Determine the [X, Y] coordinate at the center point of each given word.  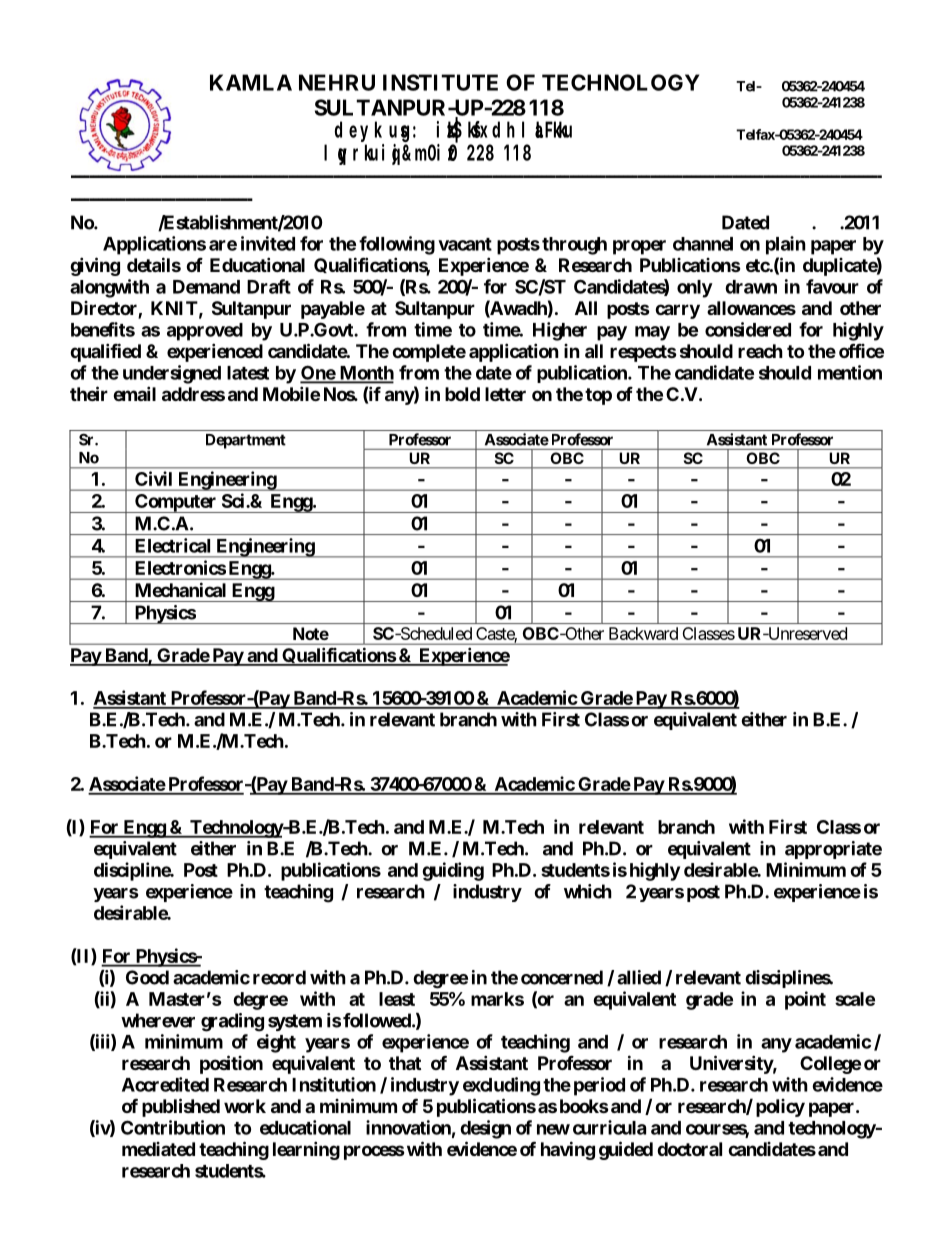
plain [786, 245]
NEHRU [337, 82]
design [485, 1129]
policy [780, 1108]
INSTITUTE [440, 82]
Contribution [173, 1127]
